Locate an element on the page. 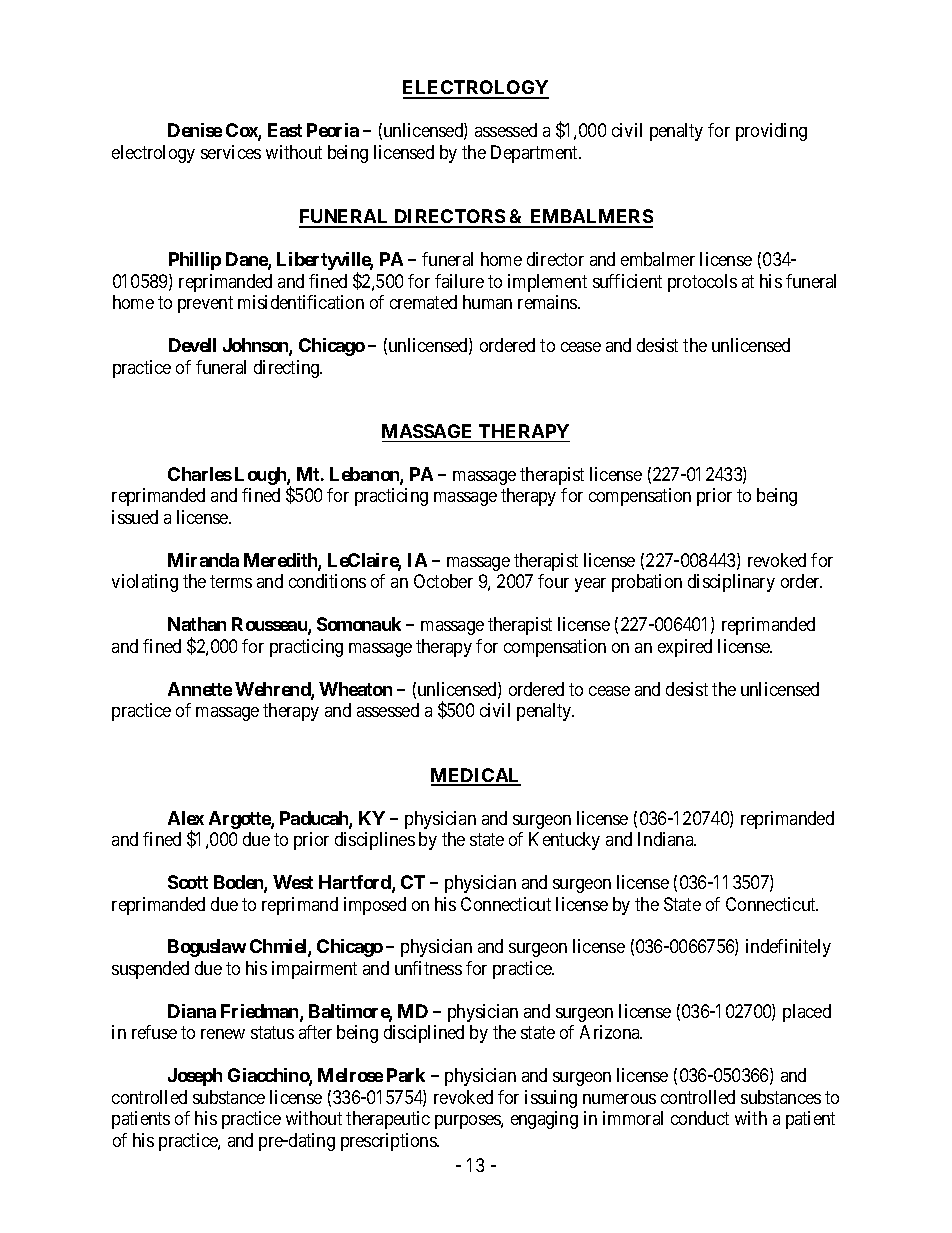 This image has width=952, height=1233. protocols is located at coordinates (702, 283).
